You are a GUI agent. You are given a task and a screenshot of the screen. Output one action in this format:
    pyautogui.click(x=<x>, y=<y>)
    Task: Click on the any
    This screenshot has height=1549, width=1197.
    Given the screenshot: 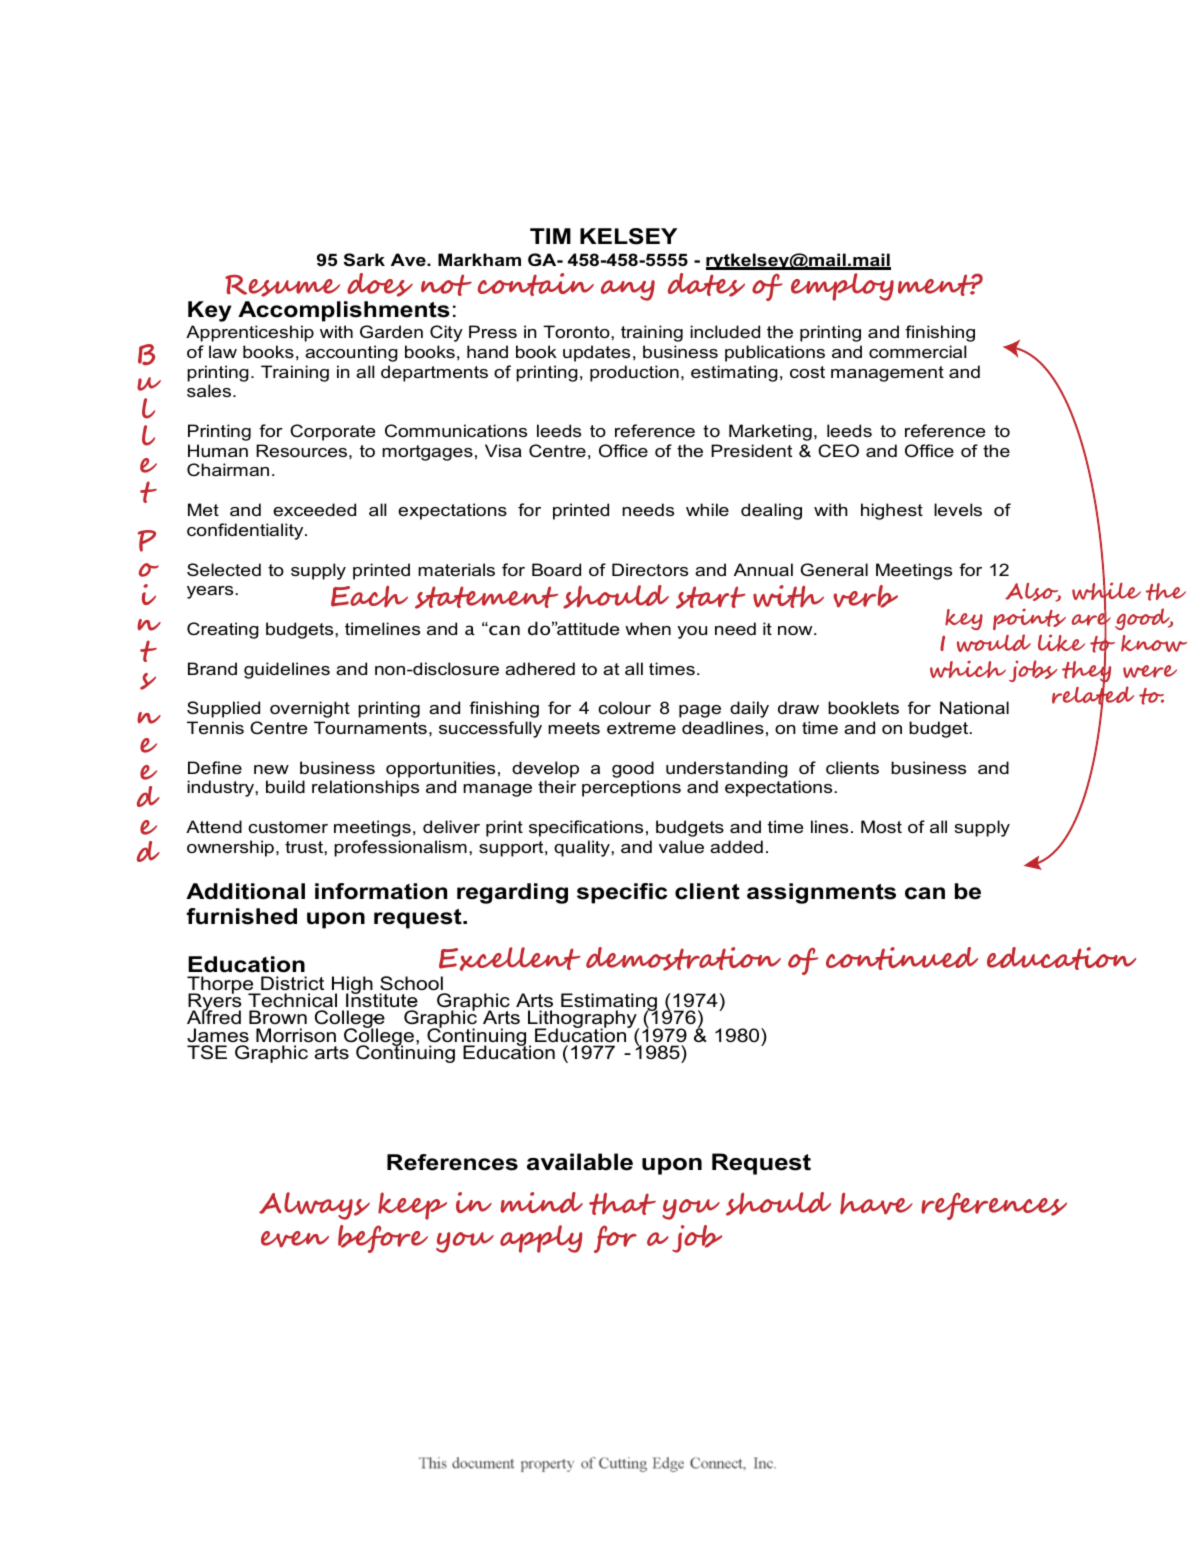 What is the action you would take?
    pyautogui.click(x=628, y=290)
